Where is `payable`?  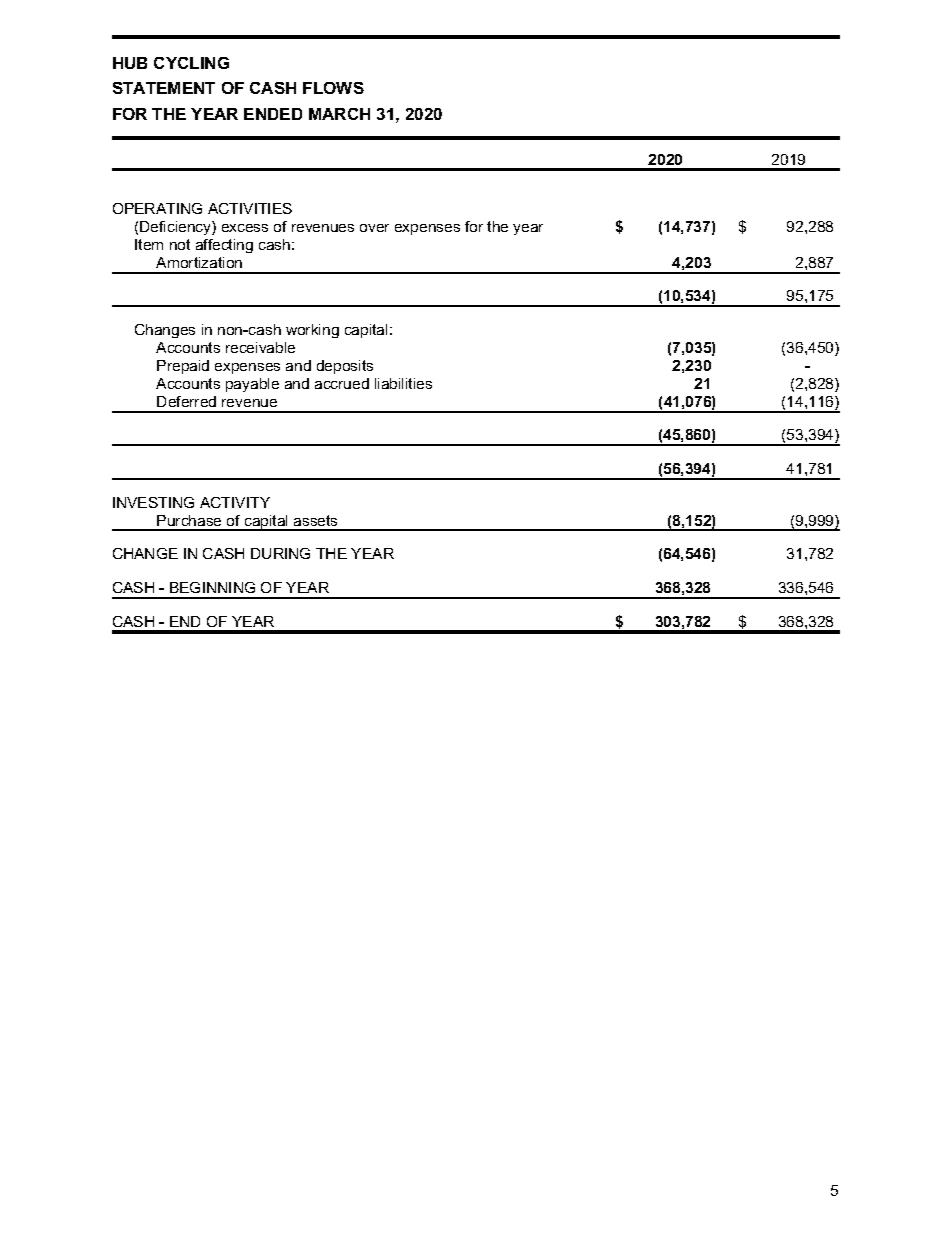
payable is located at coordinates (252, 385).
